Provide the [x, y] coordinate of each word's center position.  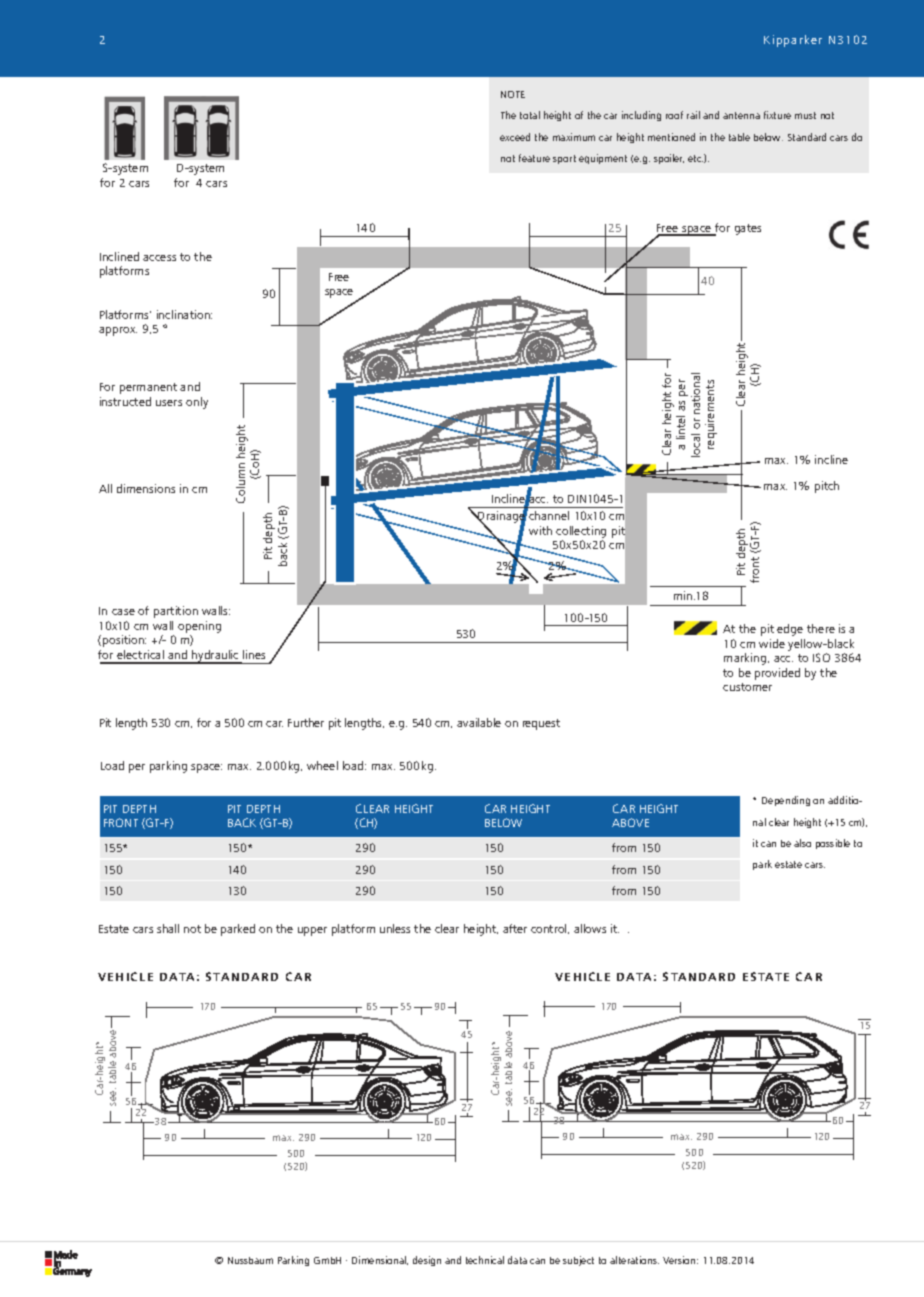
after [515, 928]
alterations [634, 1260]
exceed [515, 137]
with [540, 530]
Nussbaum [250, 1260]
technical [485, 1260]
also [802, 843]
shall [168, 928]
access [159, 258]
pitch [827, 487]
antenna [741, 115]
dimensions [146, 488]
